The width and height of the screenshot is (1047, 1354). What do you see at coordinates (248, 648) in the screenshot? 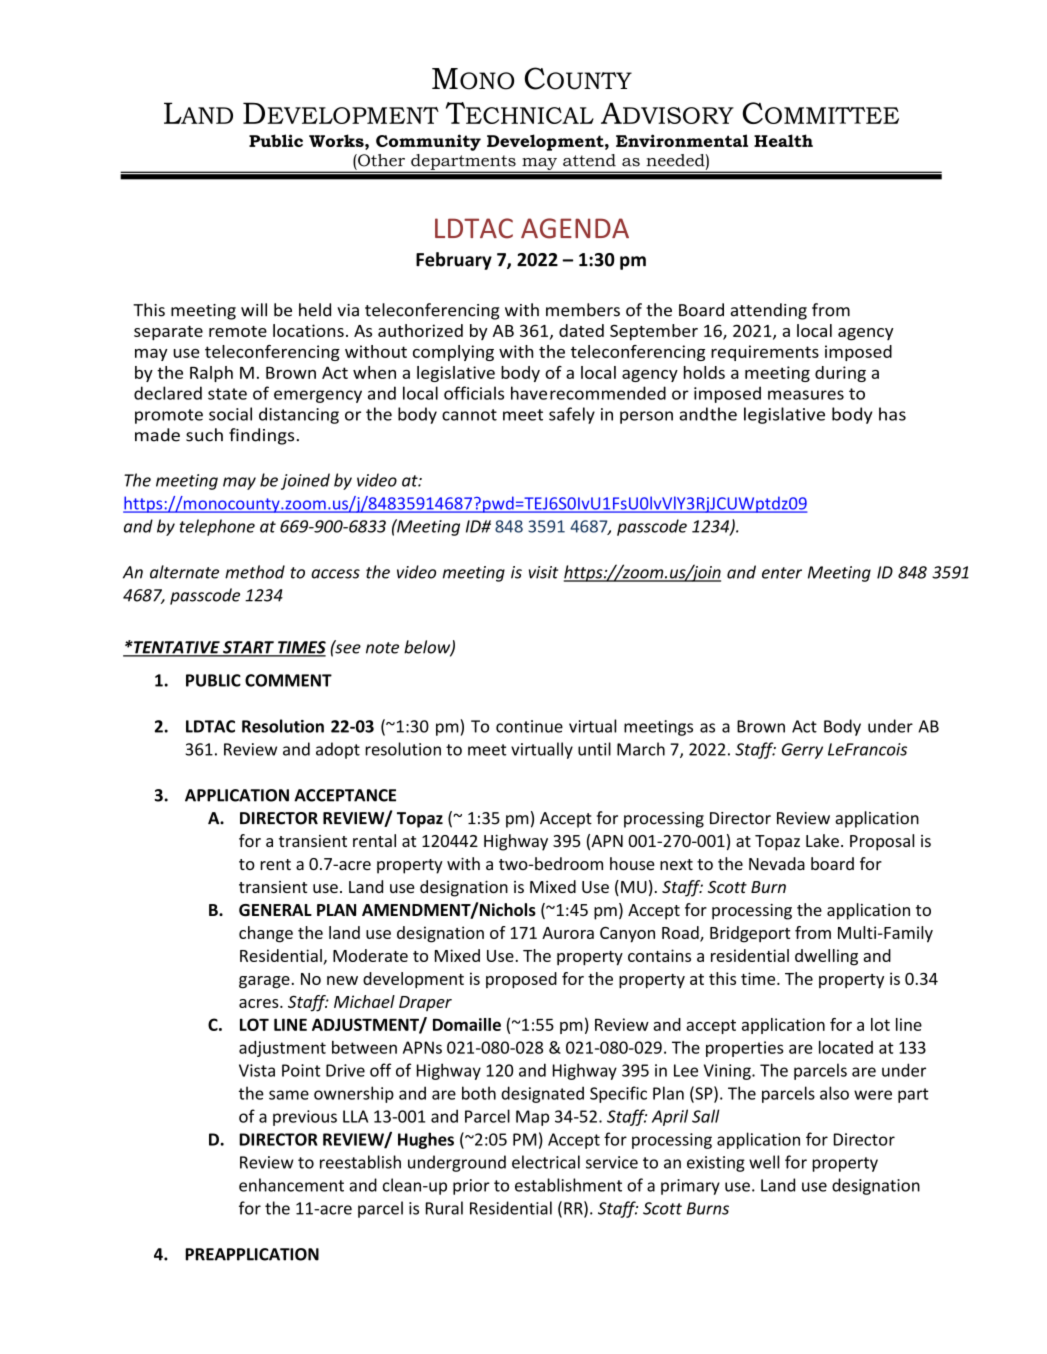
I see `START` at bounding box center [248, 648].
